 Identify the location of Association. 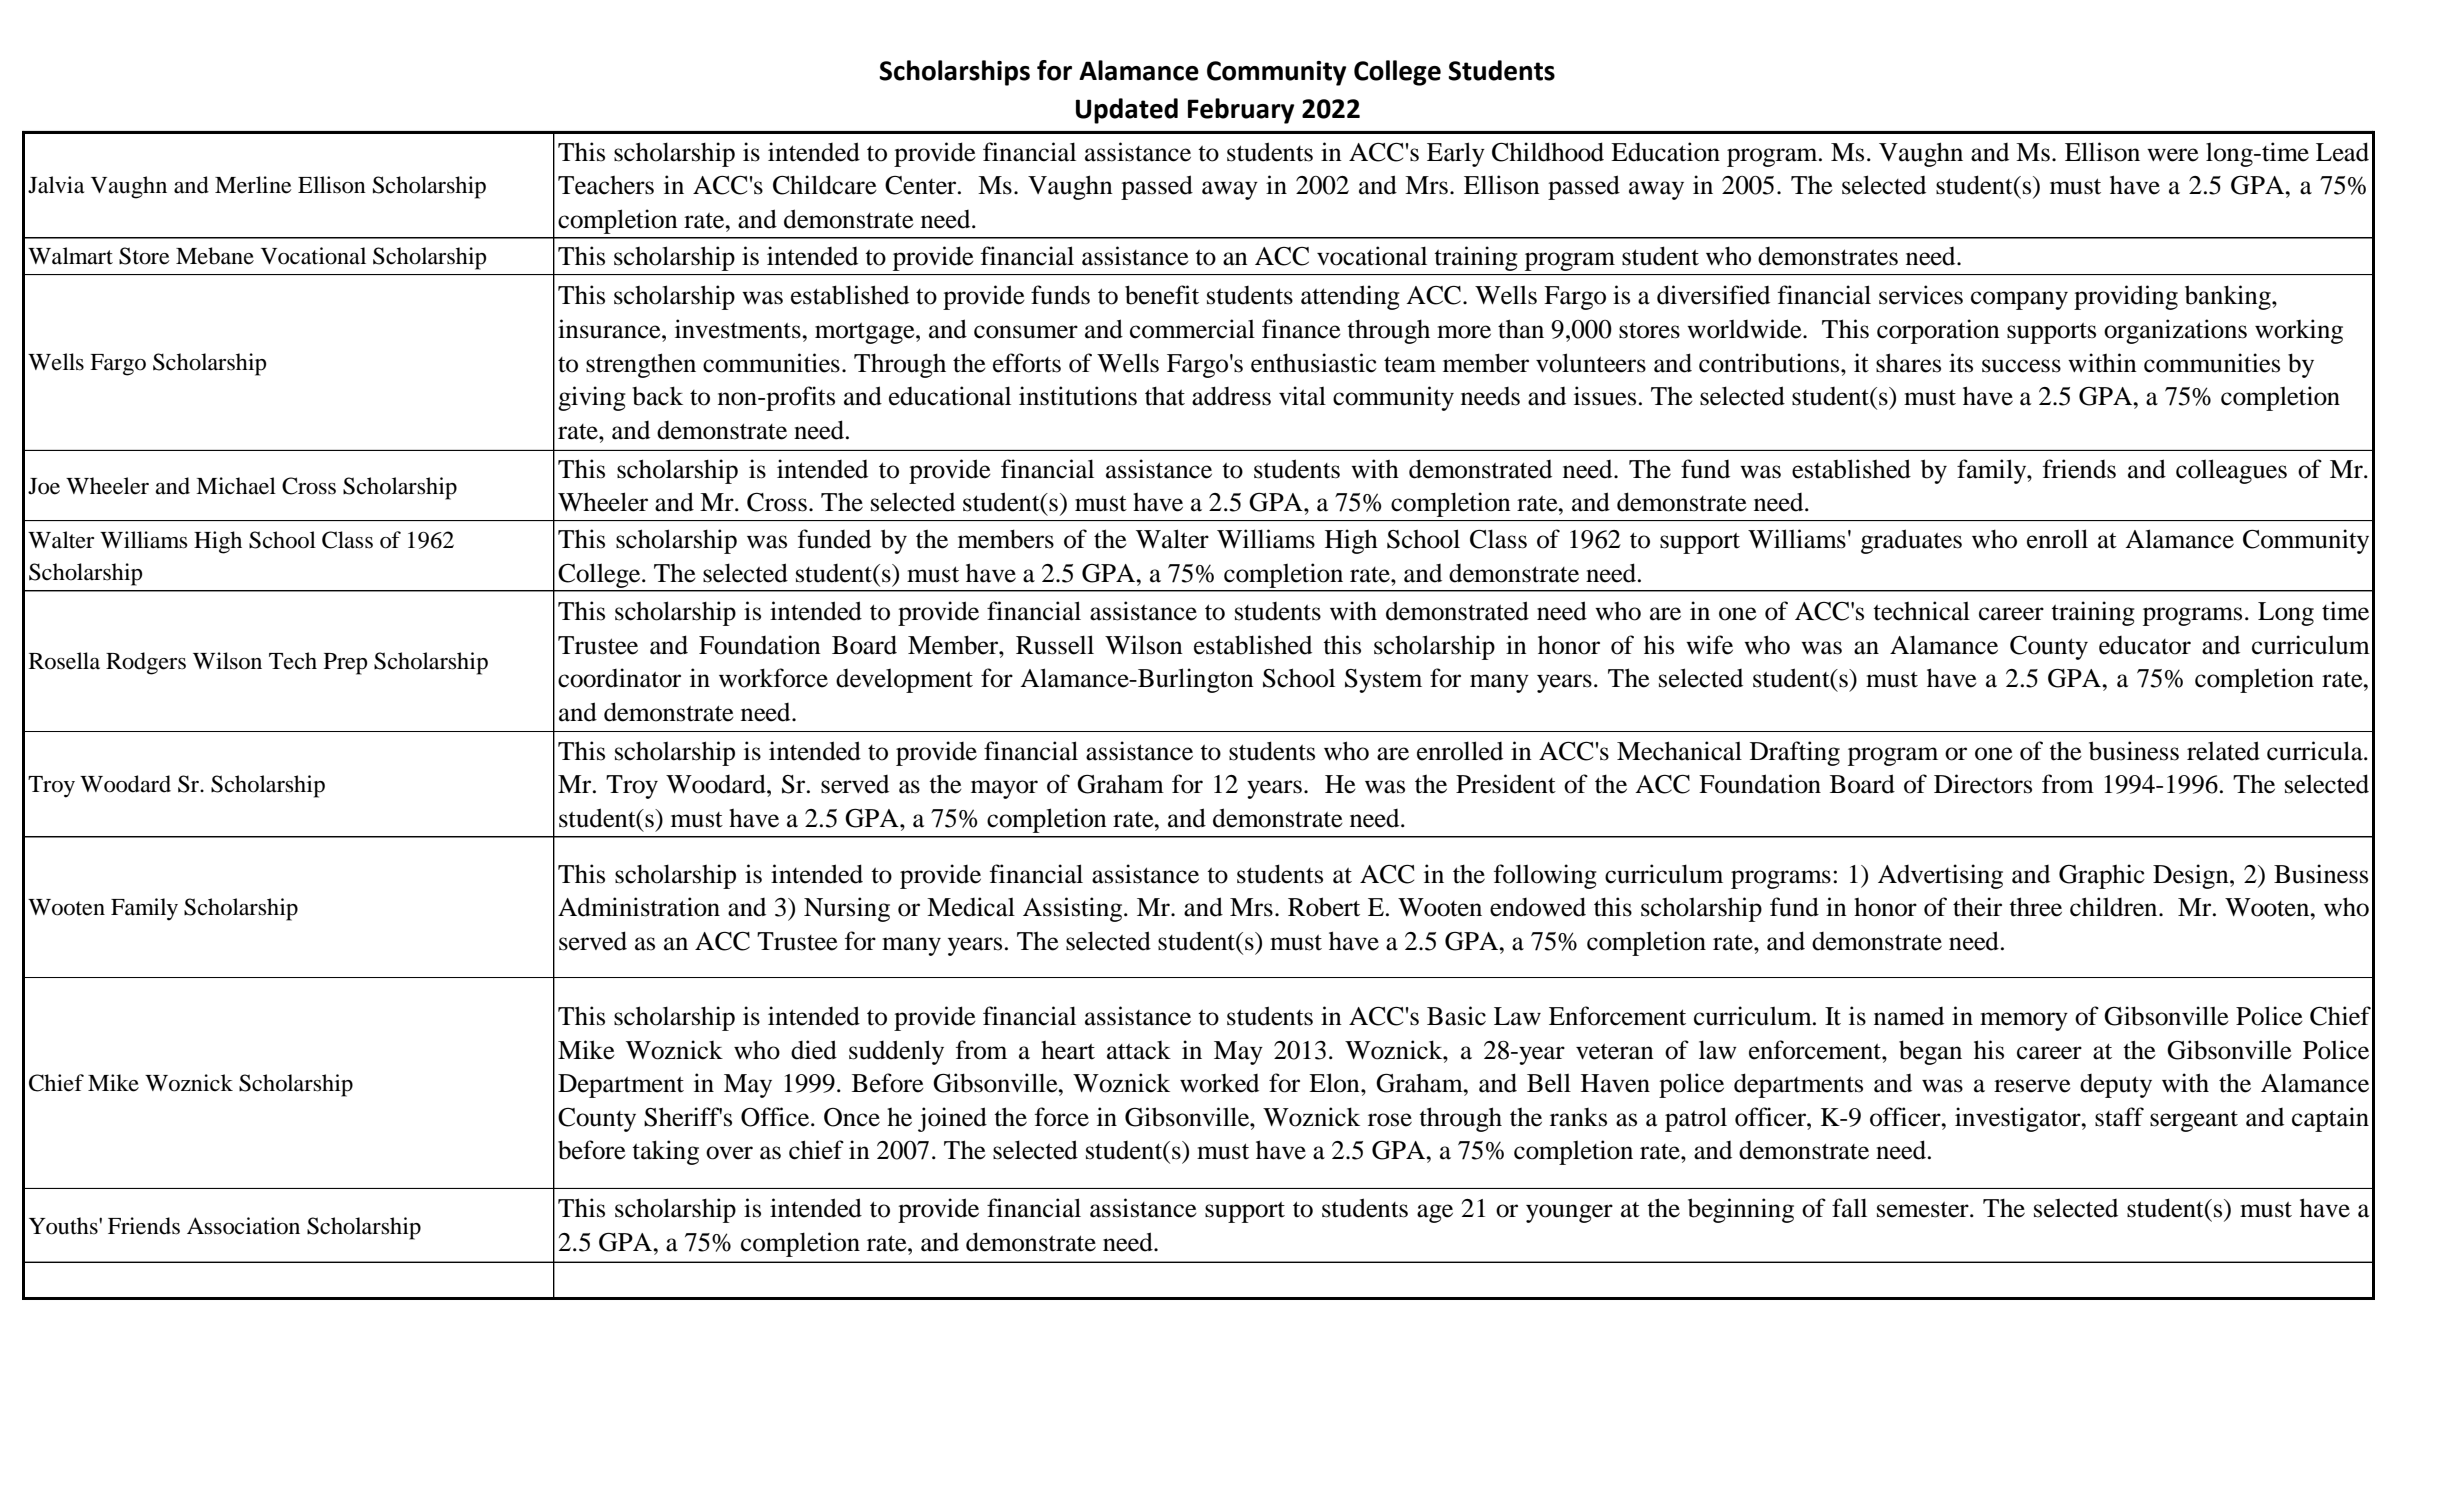
(243, 1226).
